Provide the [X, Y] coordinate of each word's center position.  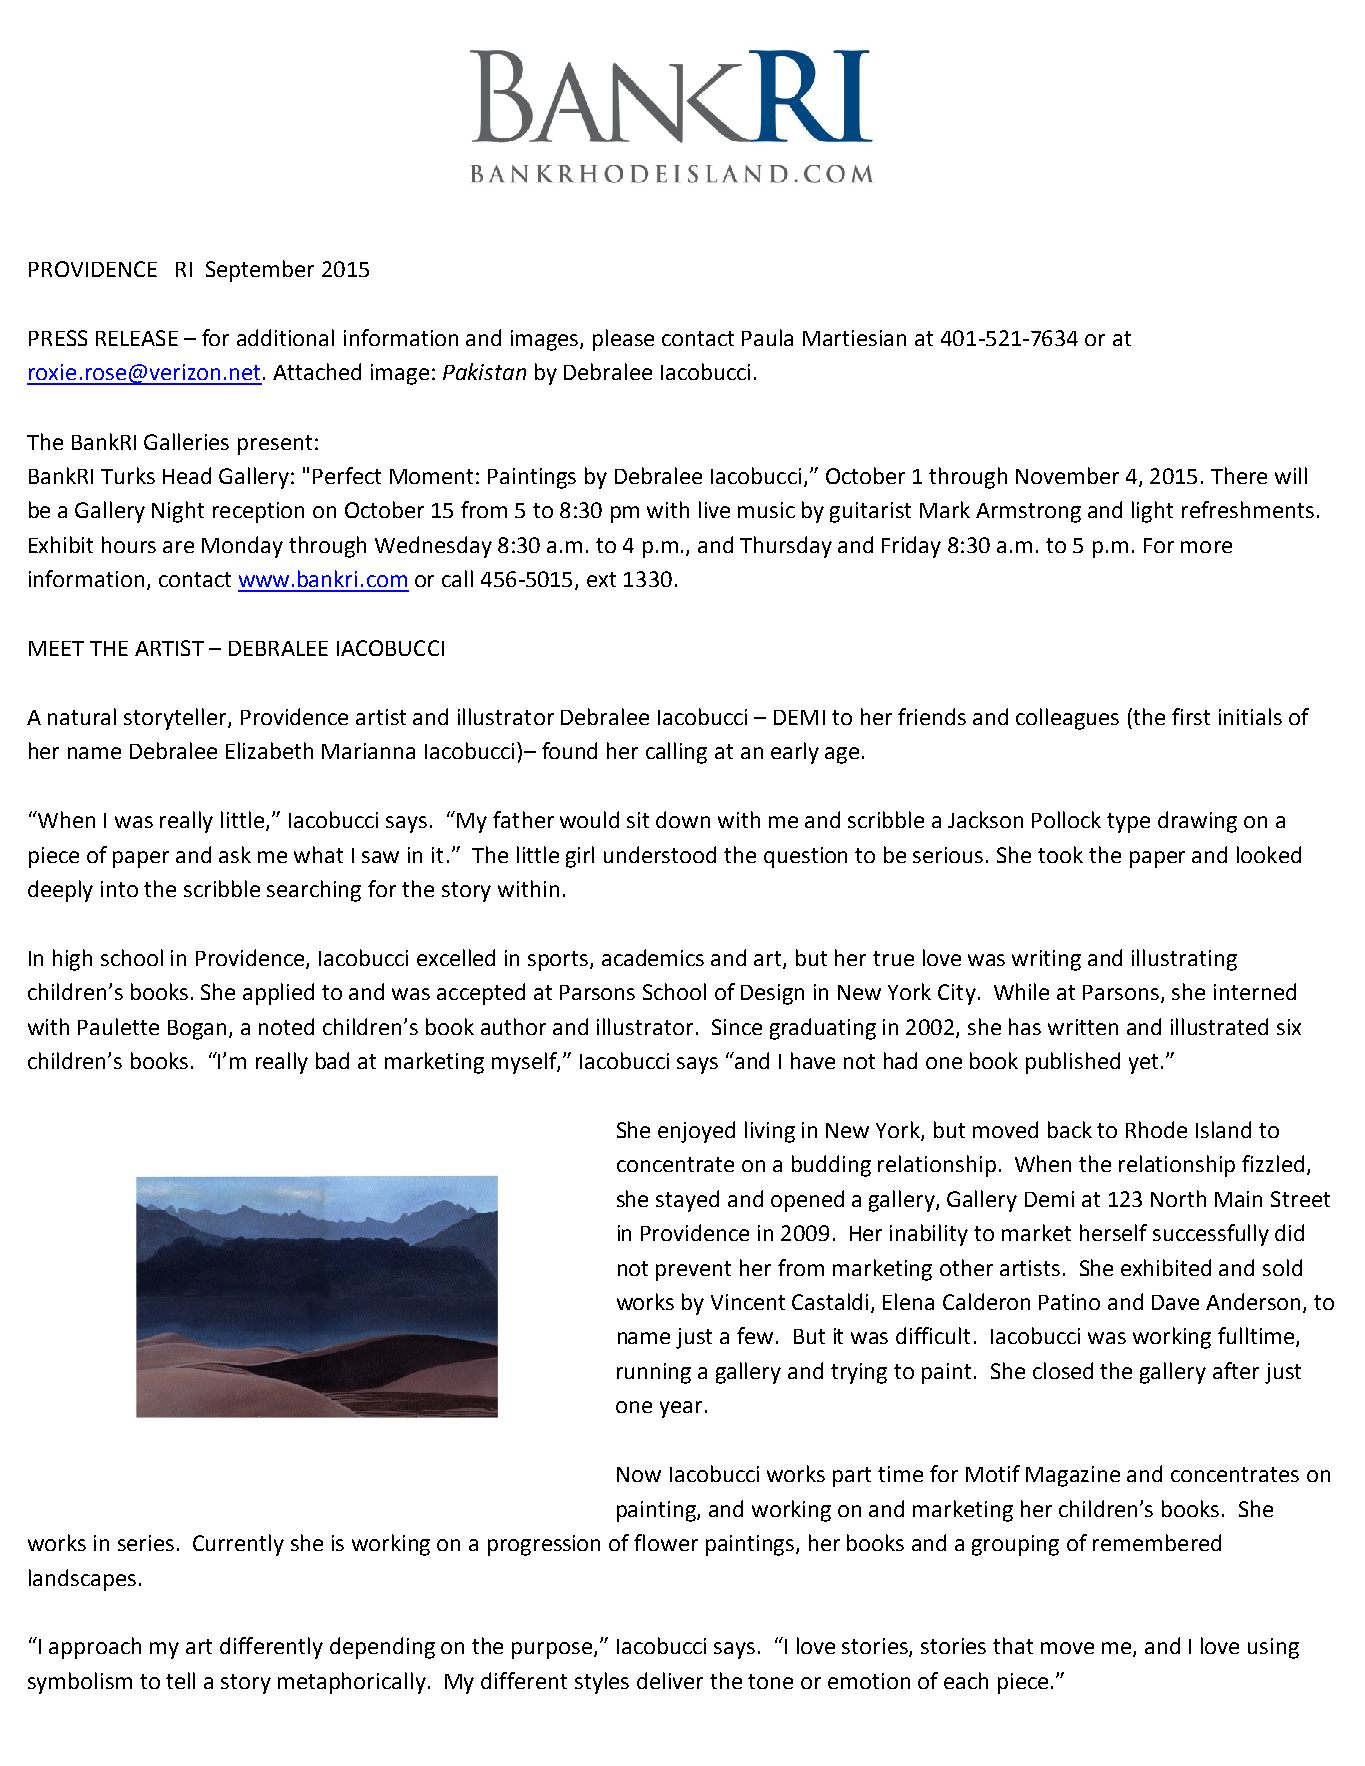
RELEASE [137, 338]
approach [95, 1648]
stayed [687, 1201]
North [1178, 1198]
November [1067, 475]
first [1191, 716]
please [623, 340]
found [569, 750]
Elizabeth [269, 750]
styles [602, 1683]
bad [332, 1060]
